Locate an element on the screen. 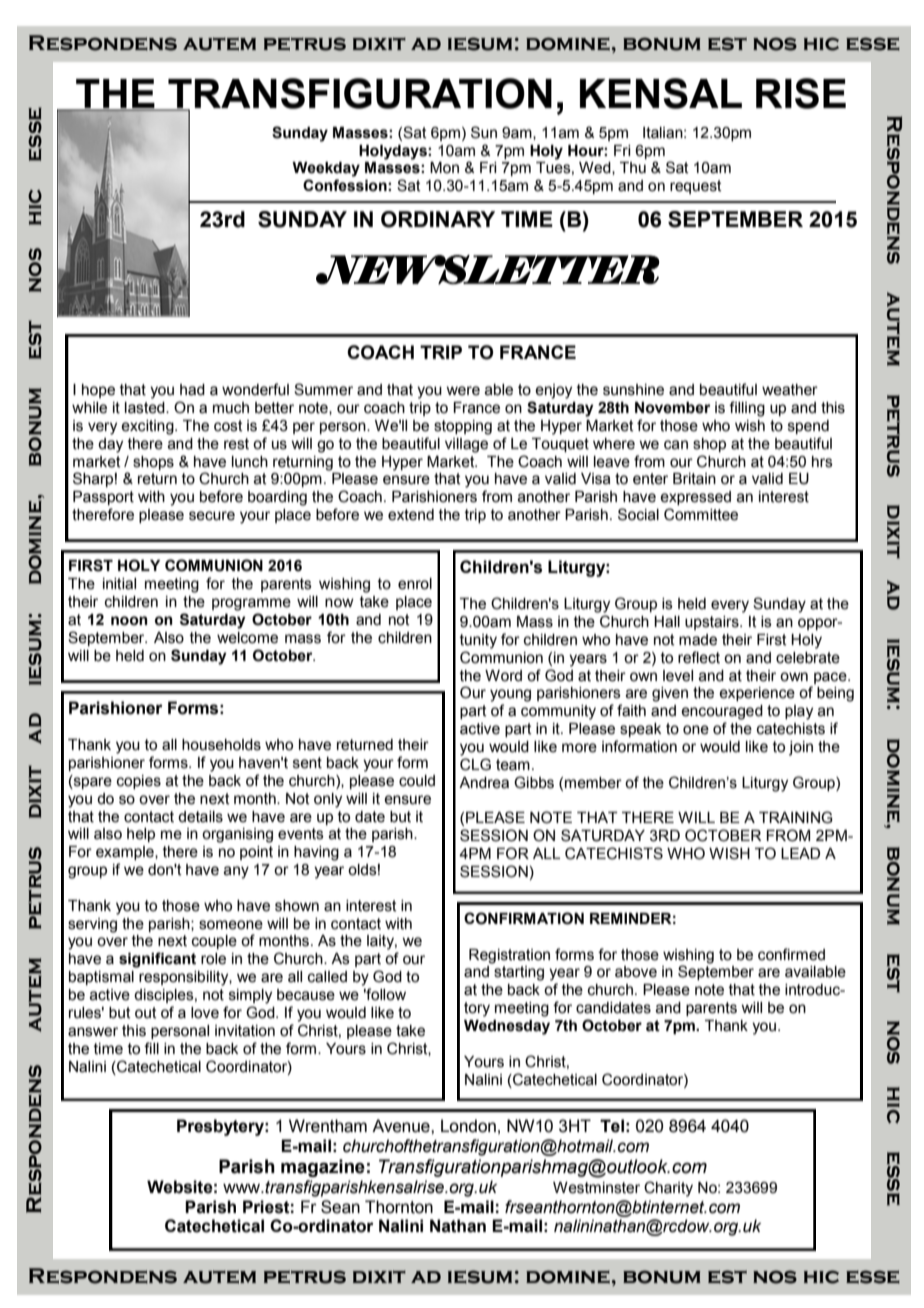  exciting is located at coordinates (148, 427).
